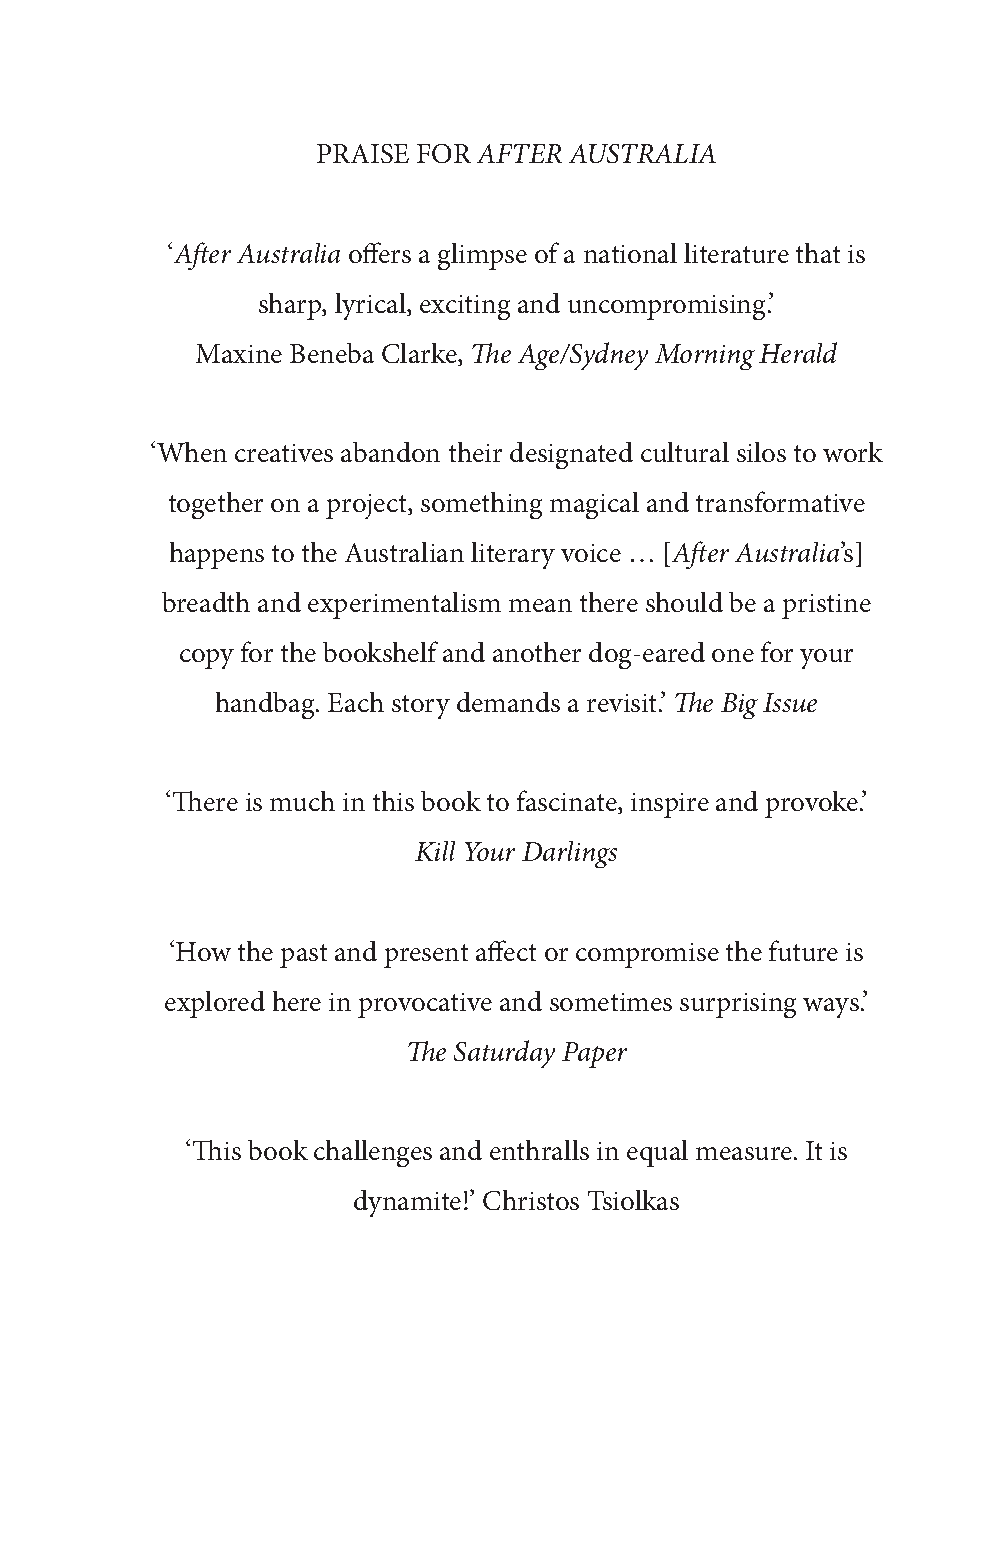  I want to click on enthralls, so click(539, 1150).
